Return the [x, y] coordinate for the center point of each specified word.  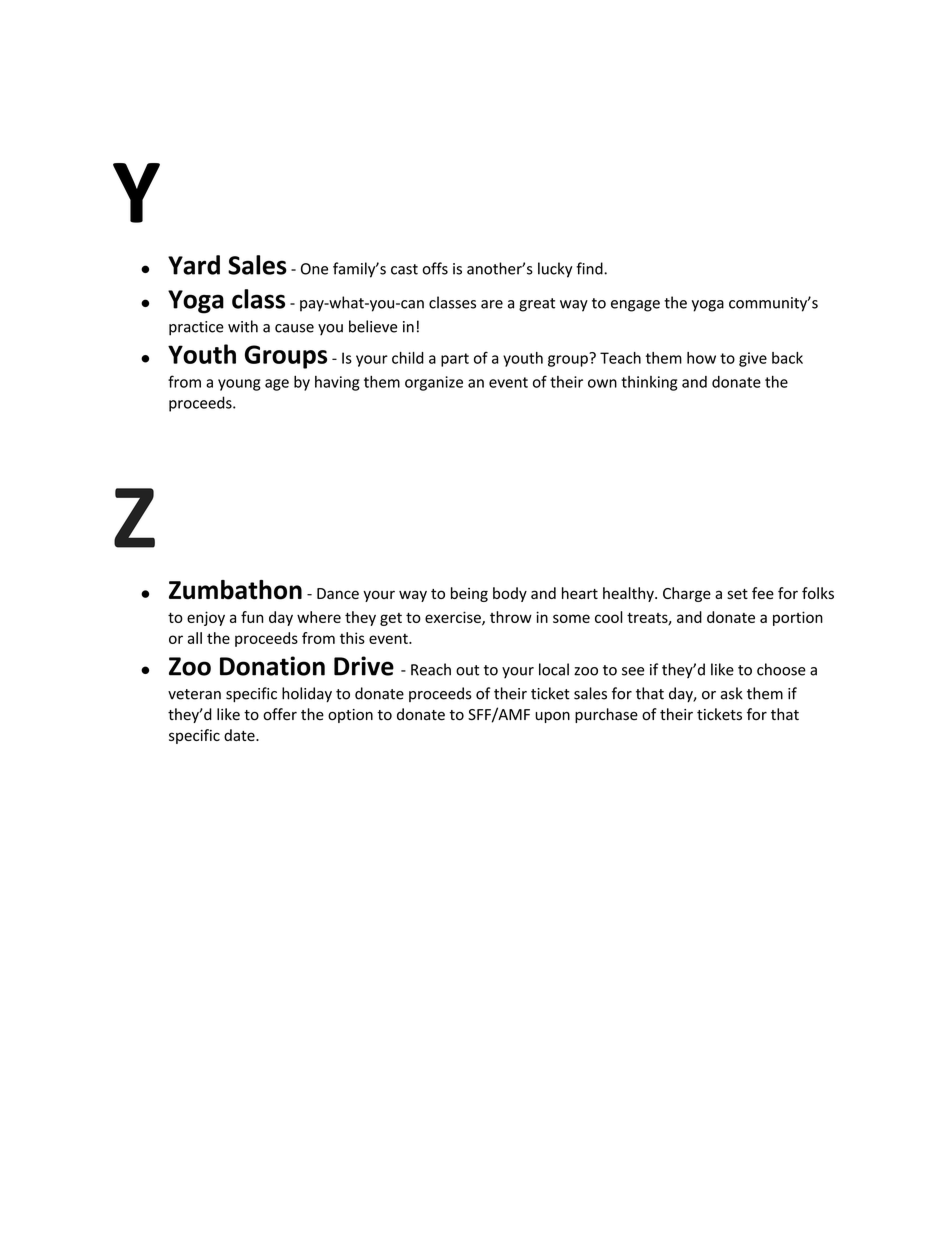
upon [552, 717]
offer [280, 714]
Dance [338, 593]
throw [511, 617]
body [510, 594]
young [239, 385]
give [753, 359]
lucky [555, 270]
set [737, 594]
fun [252, 617]
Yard [194, 265]
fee [763, 593]
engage [635, 306]
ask [732, 693]
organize [434, 383]
